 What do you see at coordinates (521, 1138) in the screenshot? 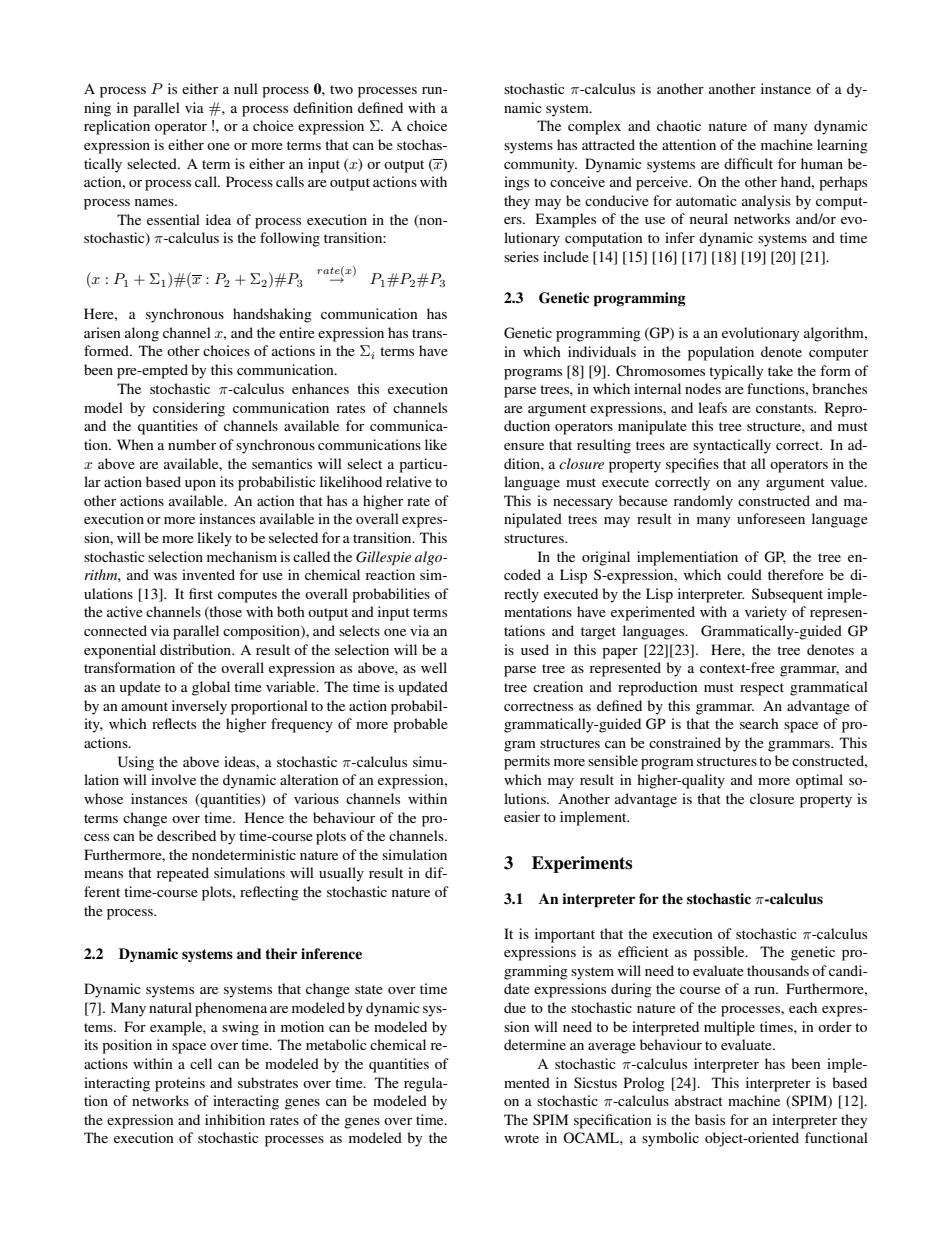
I see `wrote` at bounding box center [521, 1138].
